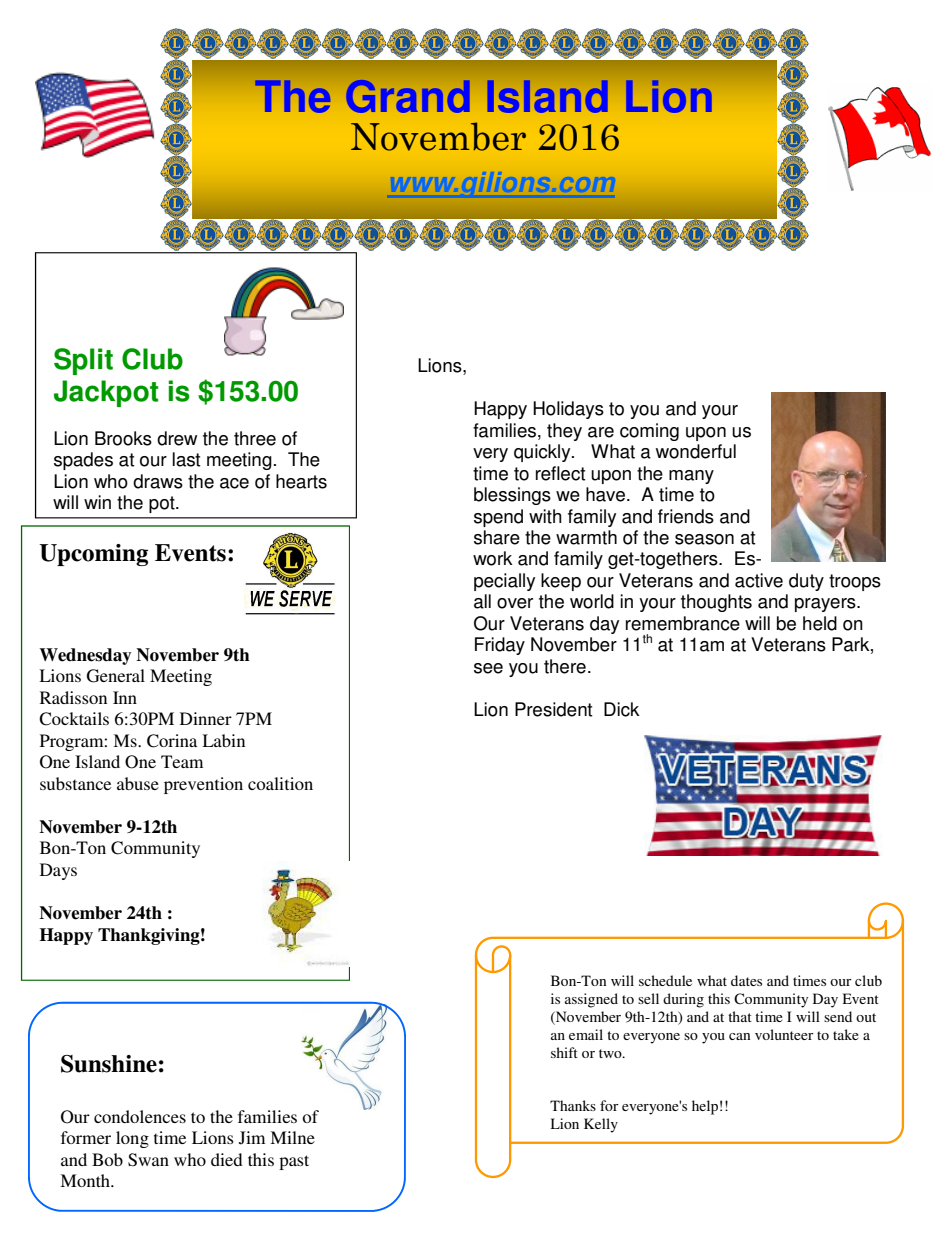 The width and height of the page is (952, 1233). What do you see at coordinates (696, 451) in the page?
I see `wonderful` at bounding box center [696, 451].
